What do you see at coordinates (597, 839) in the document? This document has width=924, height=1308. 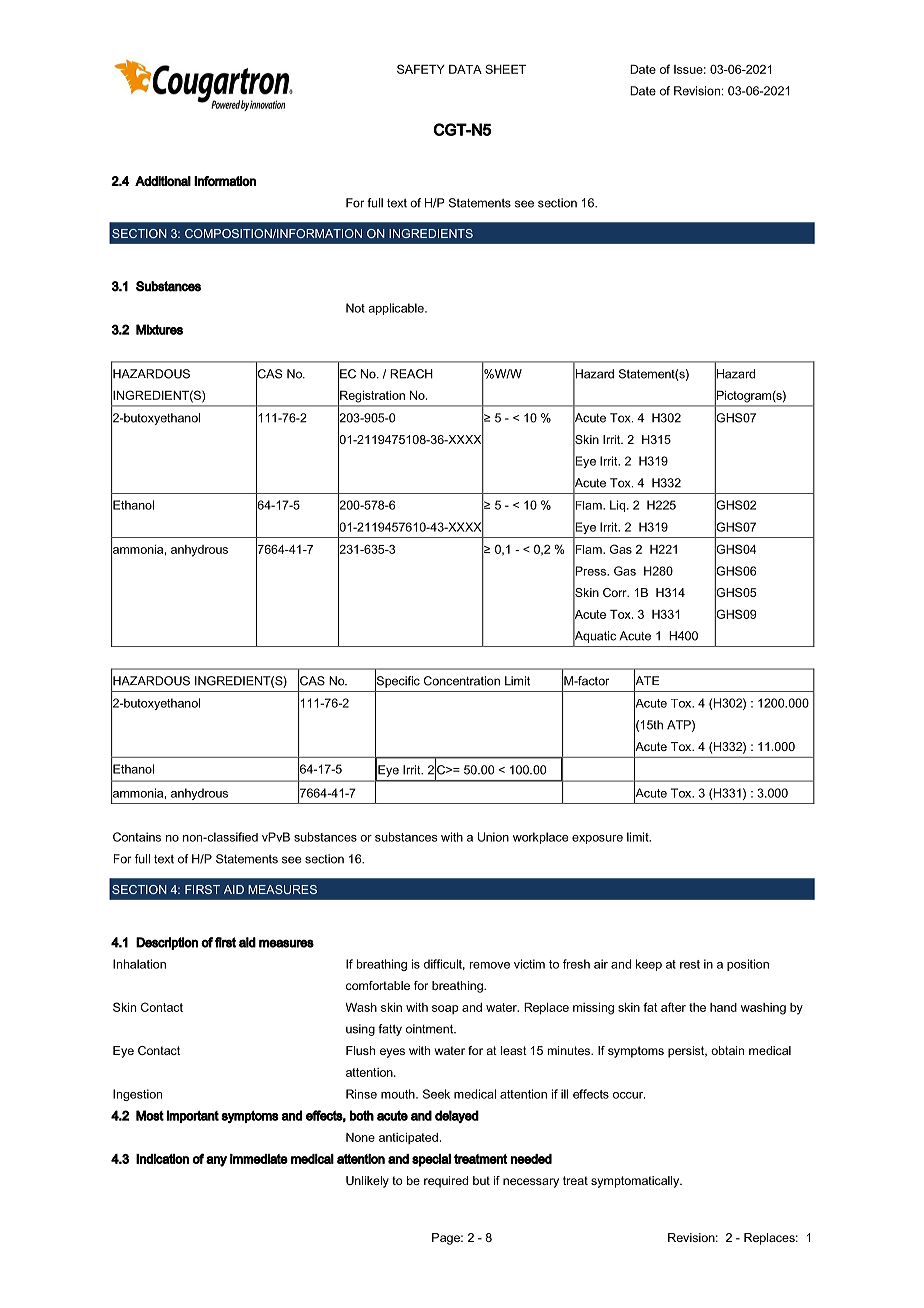 I see `exposure` at bounding box center [597, 839].
